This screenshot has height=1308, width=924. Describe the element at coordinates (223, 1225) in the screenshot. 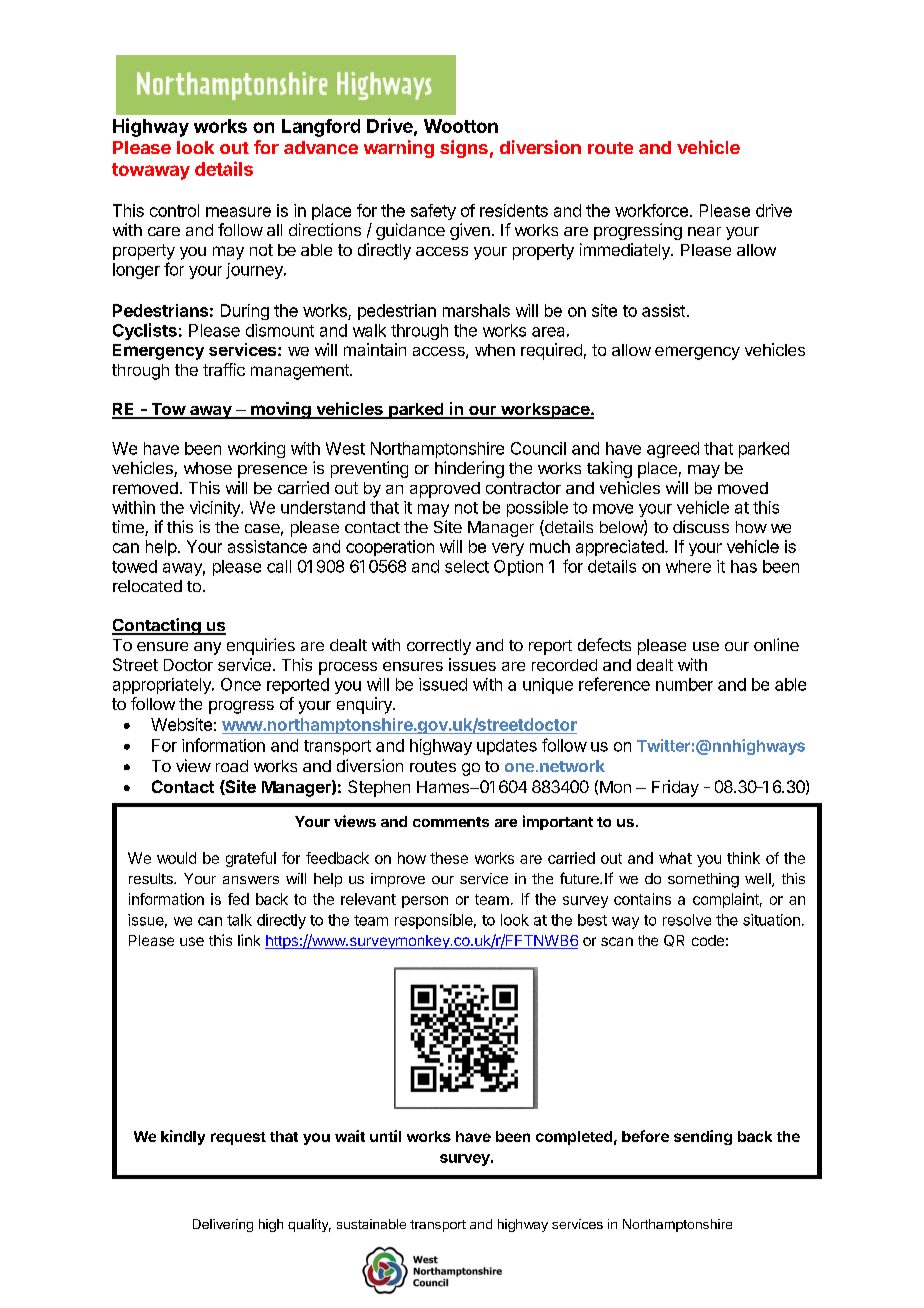

I see `Delivering` at that location.
